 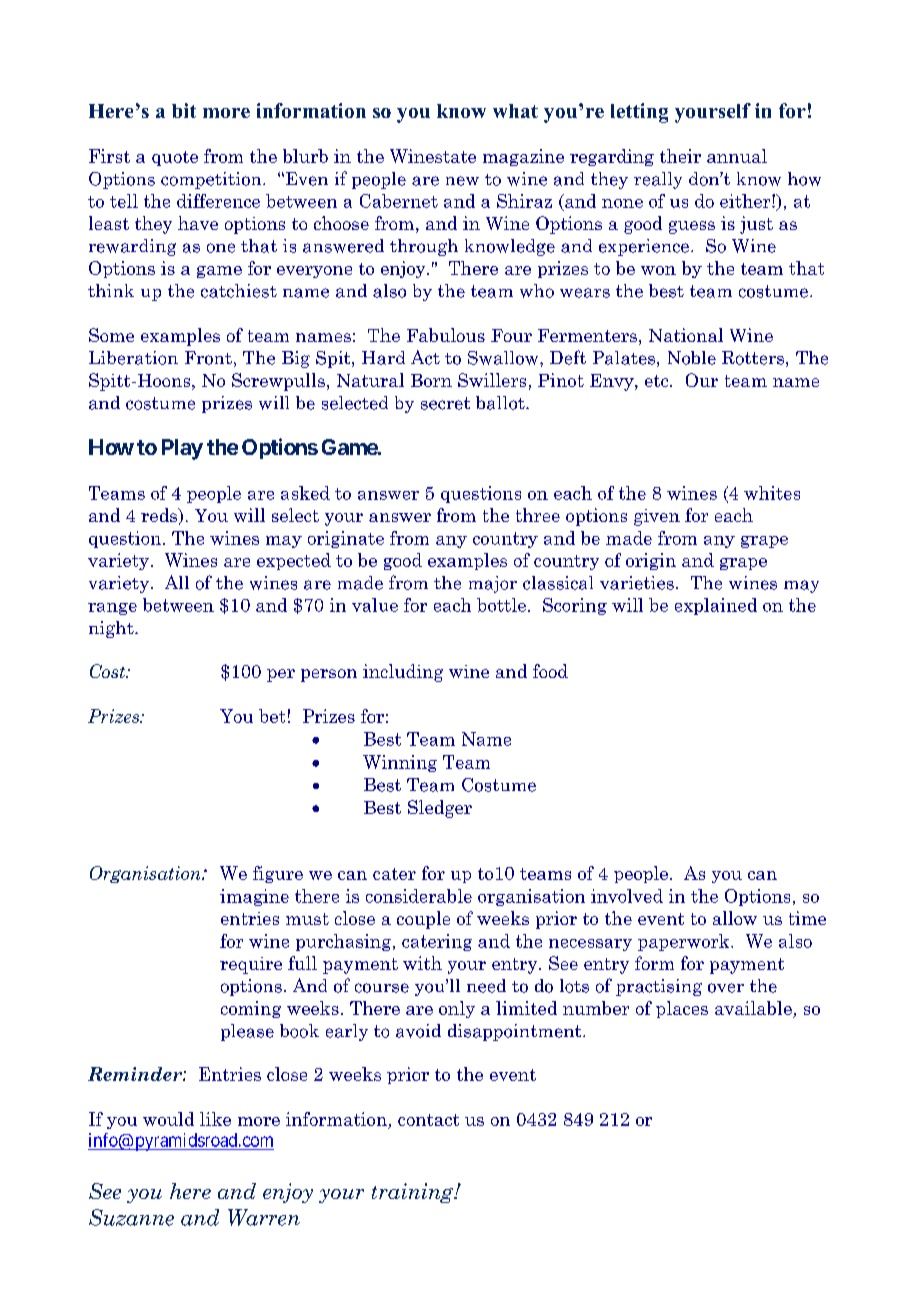 What do you see at coordinates (685, 942) in the screenshot?
I see `paperwork` at bounding box center [685, 942].
